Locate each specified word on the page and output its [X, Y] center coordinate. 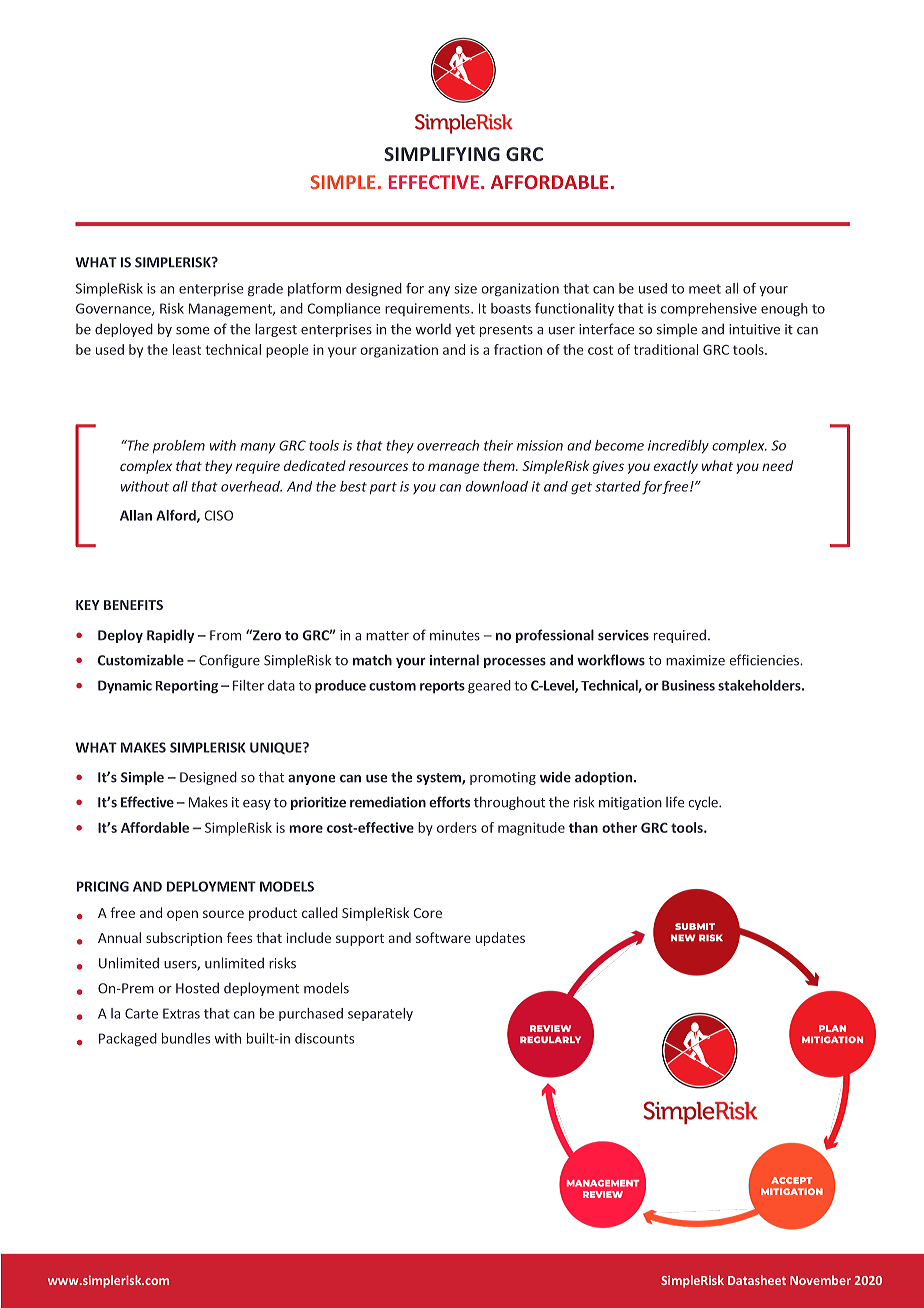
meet [705, 289]
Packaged [128, 1040]
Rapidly [170, 636]
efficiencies [765, 660]
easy [257, 805]
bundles [186, 1038]
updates [500, 939]
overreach [448, 445]
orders [457, 827]
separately [380, 1014]
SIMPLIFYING [442, 154]
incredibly [678, 447]
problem [179, 446]
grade [265, 290]
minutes [455, 635]
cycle [704, 803]
